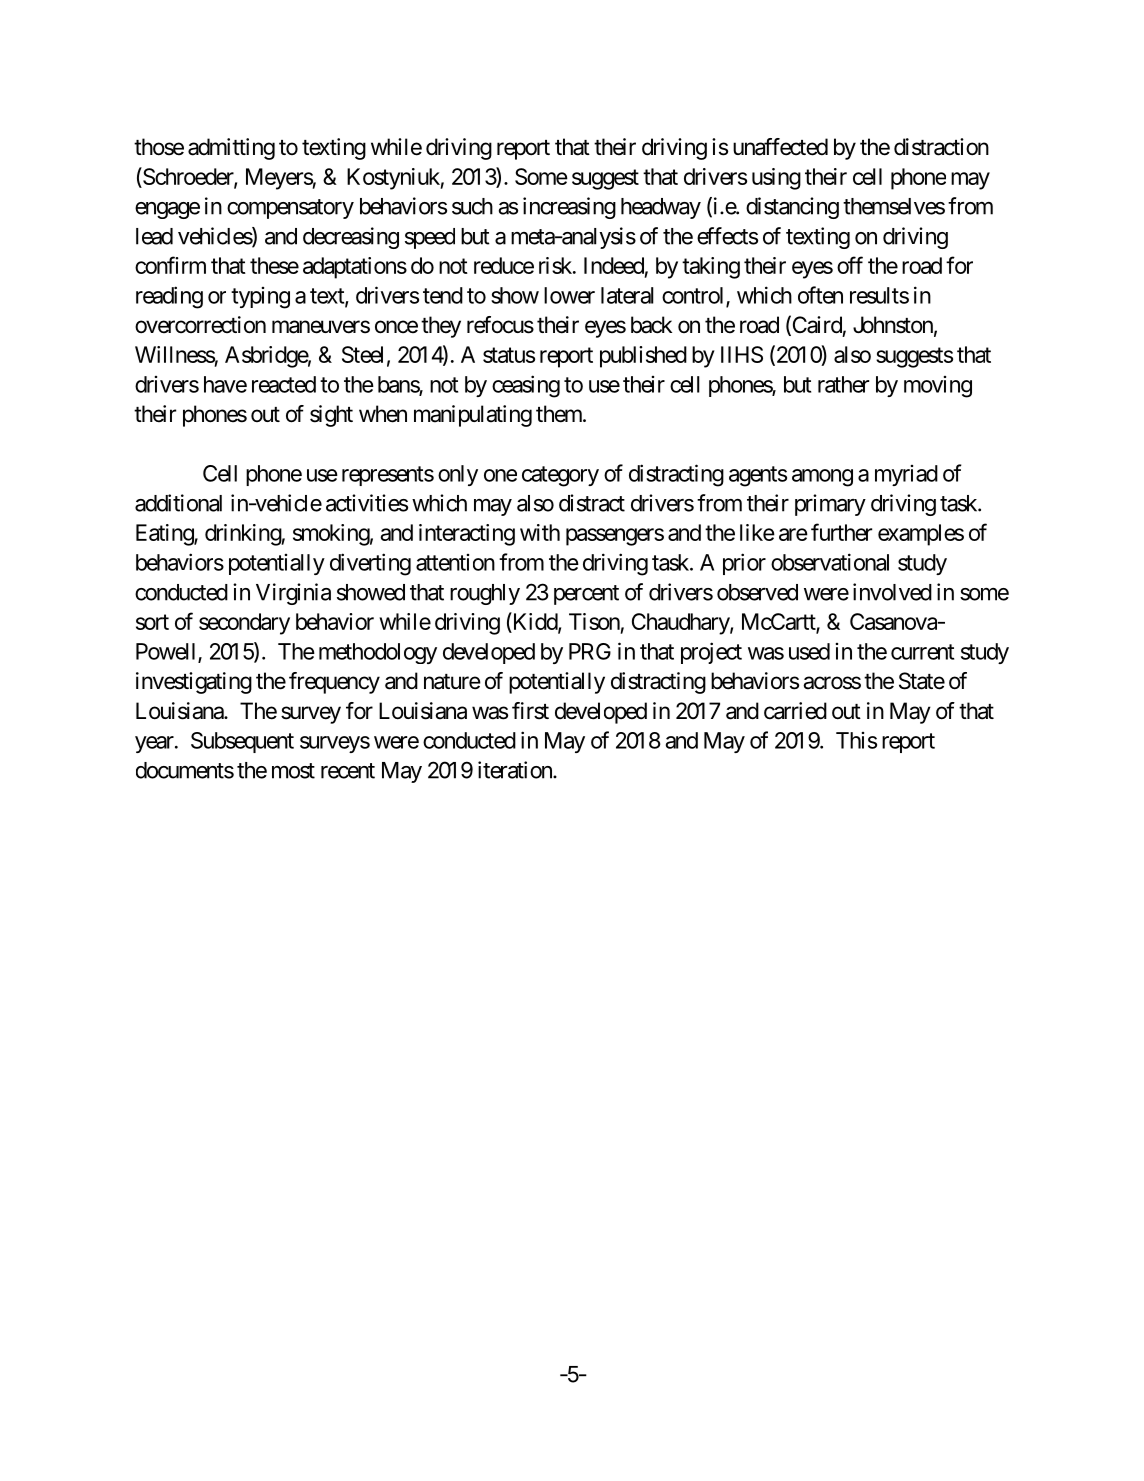  Describe the element at coordinates (472, 206) in the image. I see `such` at that location.
